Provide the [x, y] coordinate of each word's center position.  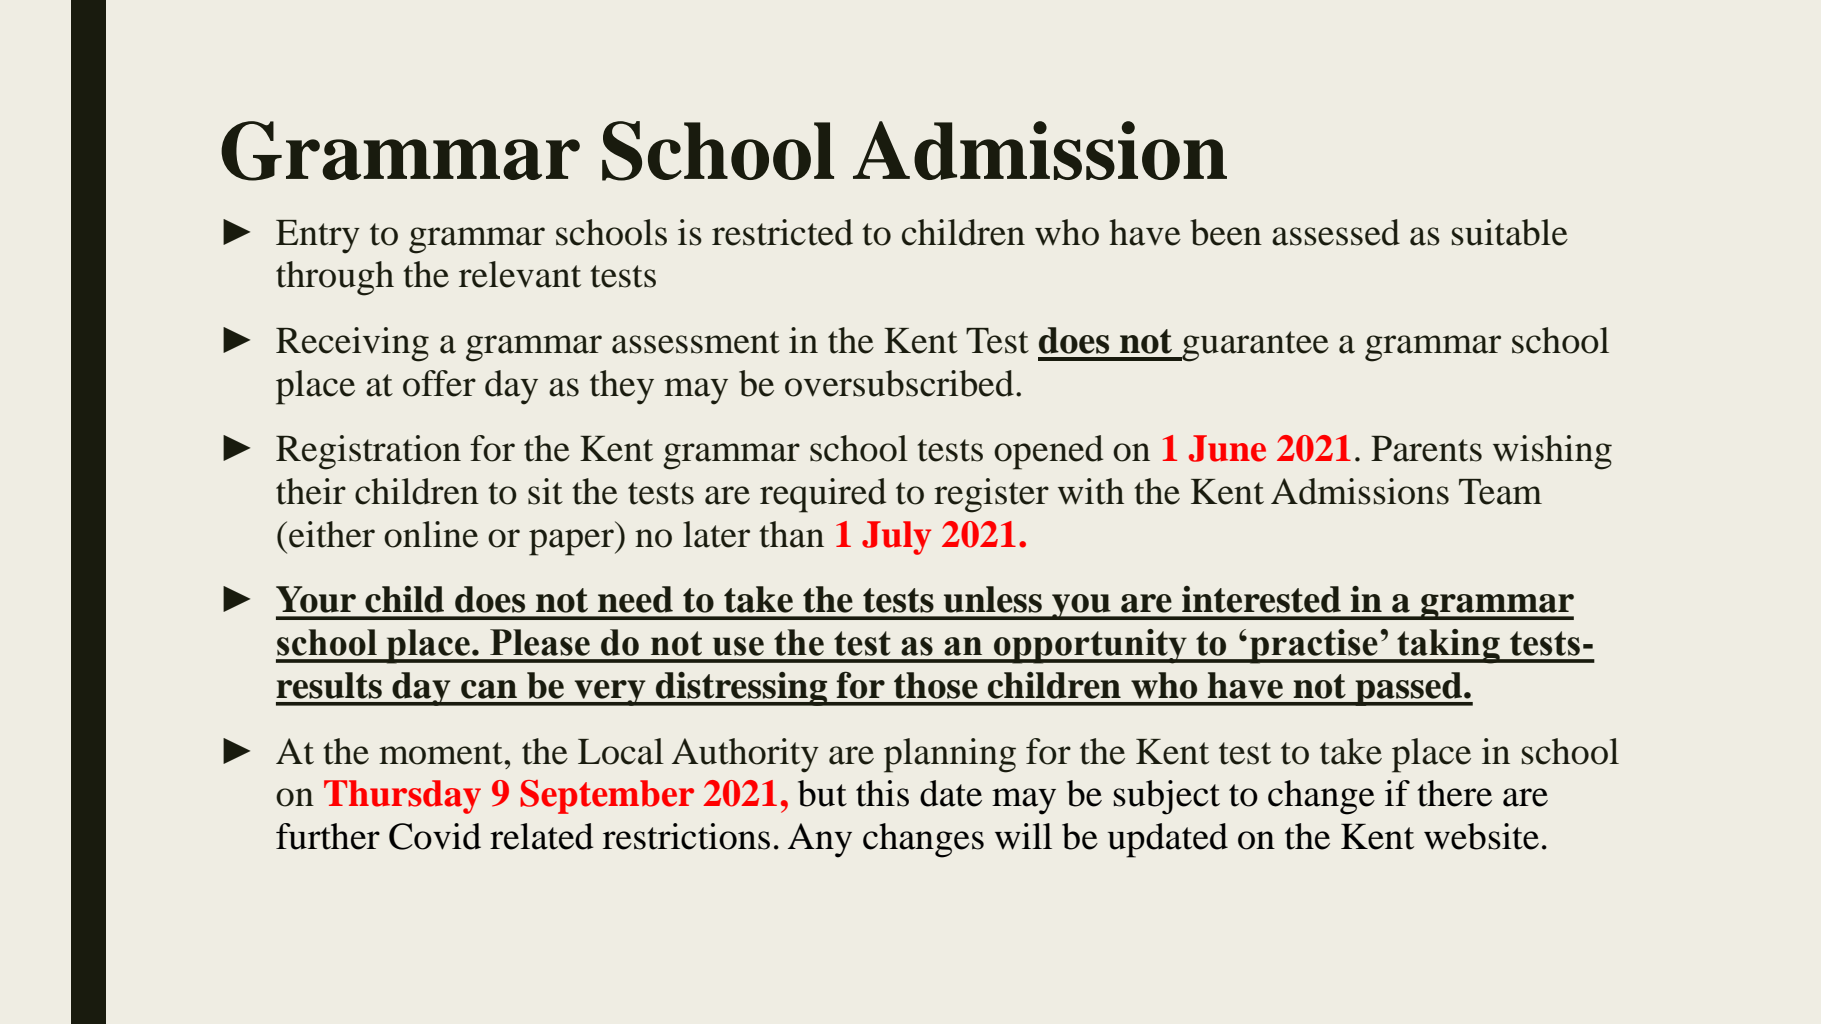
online [431, 534]
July [896, 538]
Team [1500, 492]
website [1481, 836]
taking [1448, 646]
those [936, 685]
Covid [435, 836]
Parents [1426, 449]
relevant [520, 274]
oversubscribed [899, 383]
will [1023, 836]
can [489, 689]
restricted [782, 232]
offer [439, 383]
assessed [1336, 232]
